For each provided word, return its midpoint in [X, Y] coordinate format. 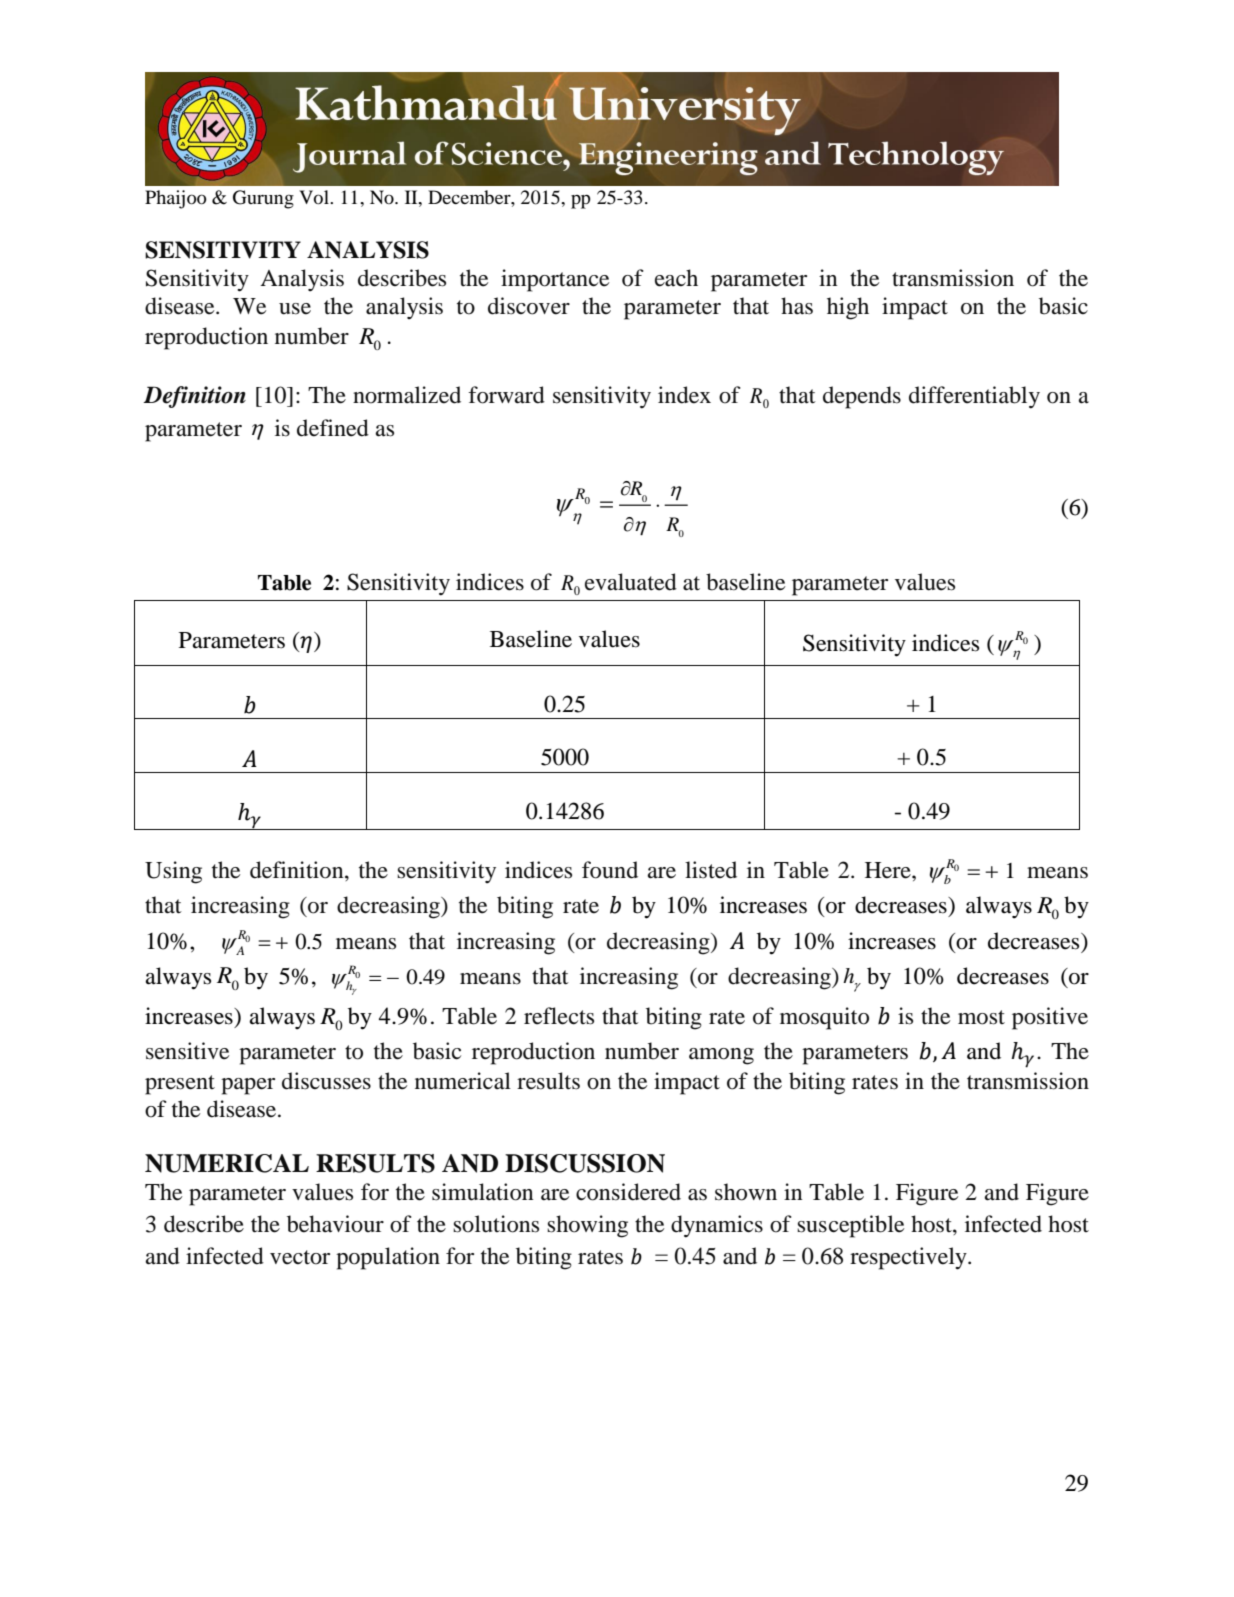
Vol [315, 197]
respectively [909, 1258]
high [848, 308]
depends [862, 397]
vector [300, 1257]
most [981, 1017]
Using [173, 872]
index [684, 395]
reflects [559, 1016]
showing [587, 1226]
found [610, 870]
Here [889, 870]
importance [555, 280]
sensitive [187, 1051]
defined [333, 428]
